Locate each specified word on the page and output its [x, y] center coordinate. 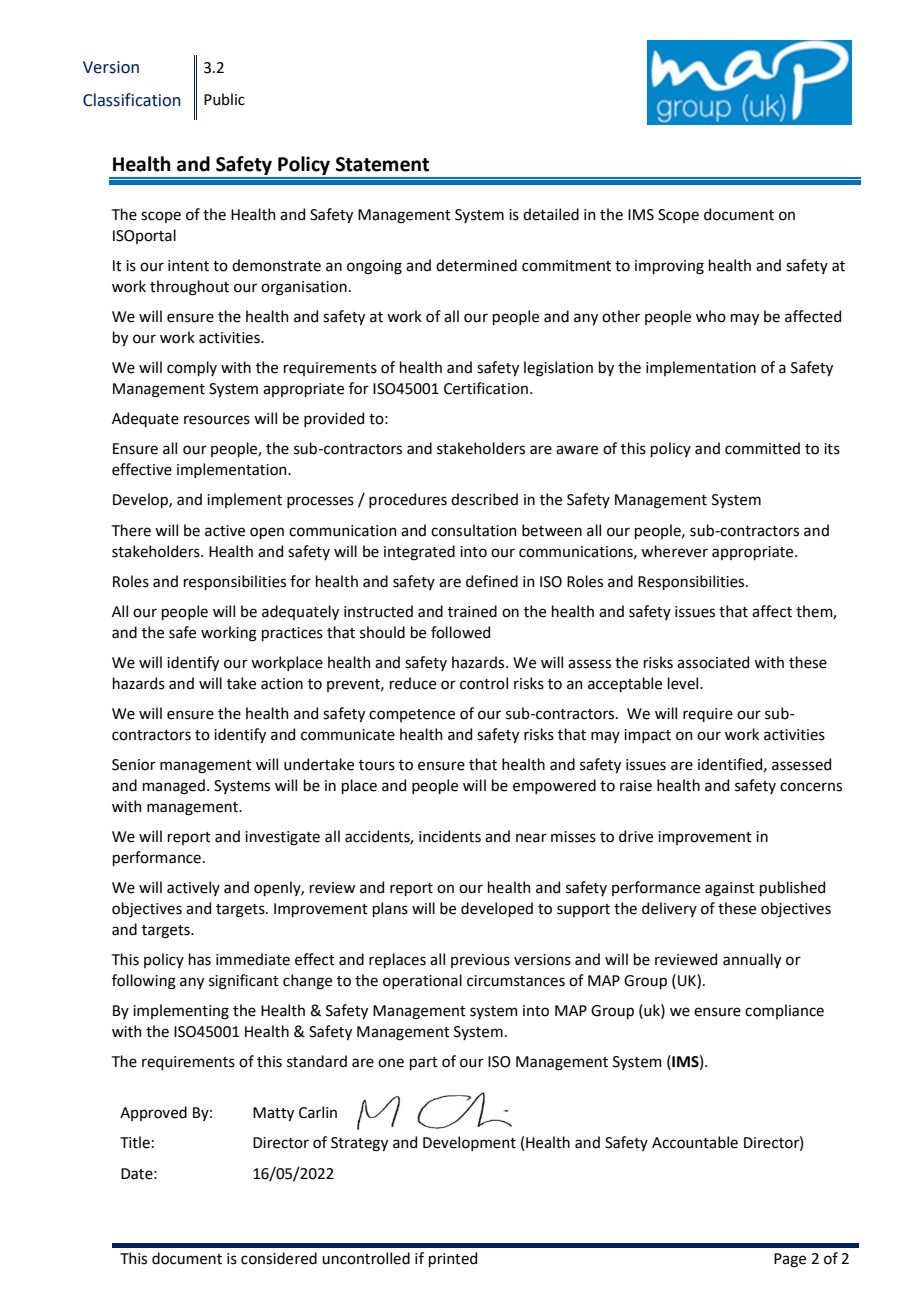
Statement [382, 164]
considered [279, 1258]
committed [762, 448]
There [131, 530]
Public [224, 99]
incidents [450, 836]
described [484, 499]
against [730, 889]
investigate [282, 838]
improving [669, 267]
